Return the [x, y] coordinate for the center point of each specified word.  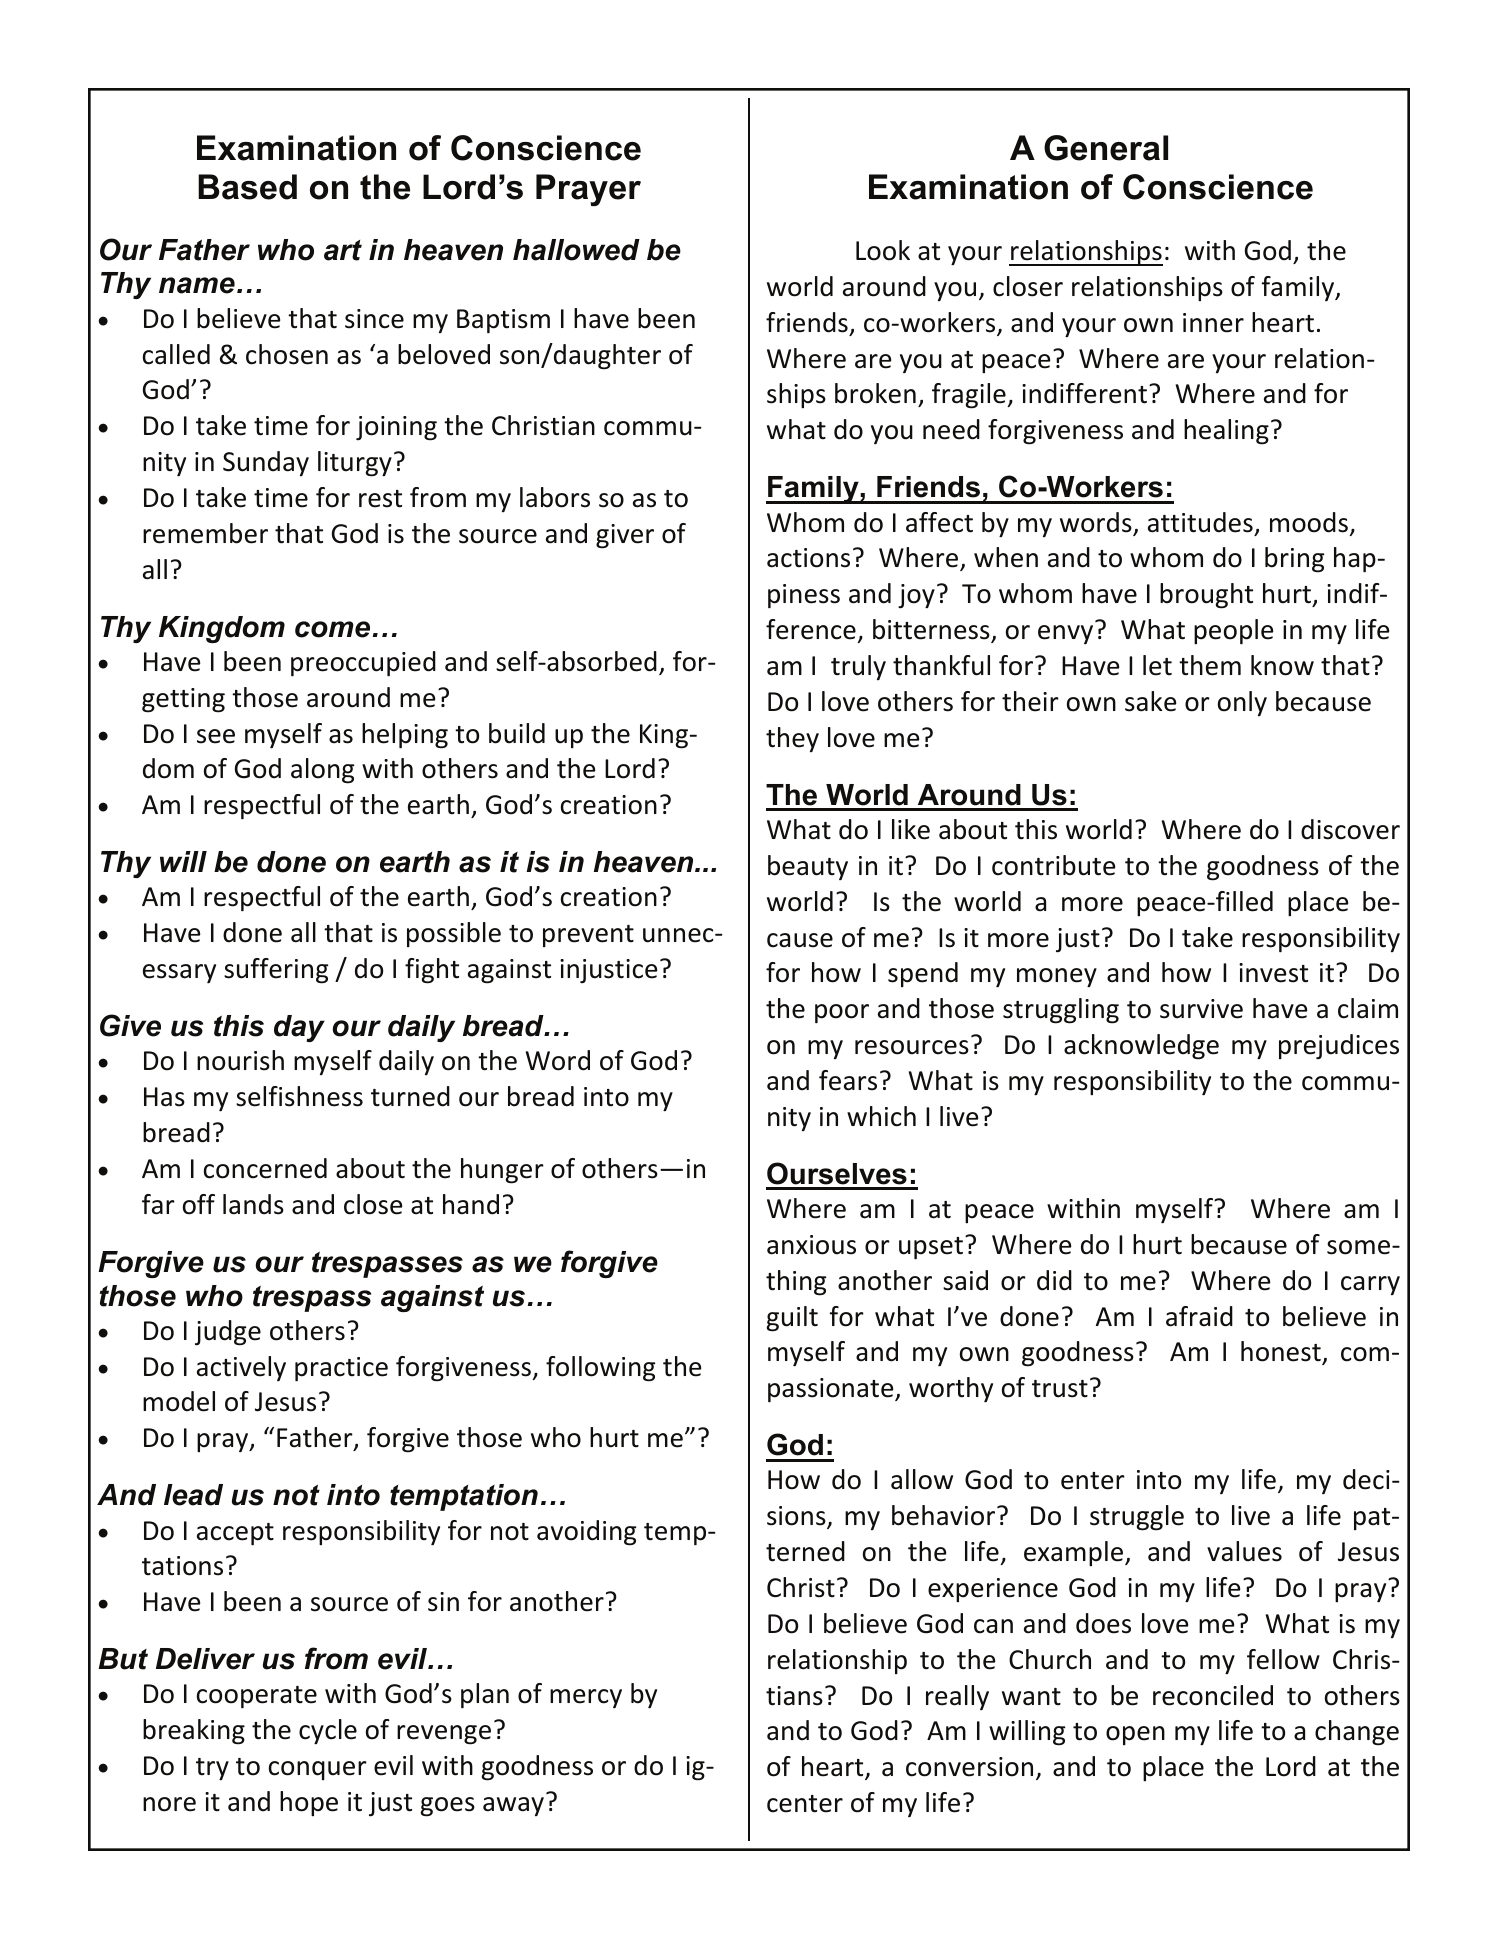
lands [253, 1204]
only [1242, 703]
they [792, 739]
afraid [1199, 1316]
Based [247, 187]
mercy [586, 1698]
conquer [318, 1770]
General [1106, 148]
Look [883, 250]
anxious [811, 1245]
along [322, 771]
